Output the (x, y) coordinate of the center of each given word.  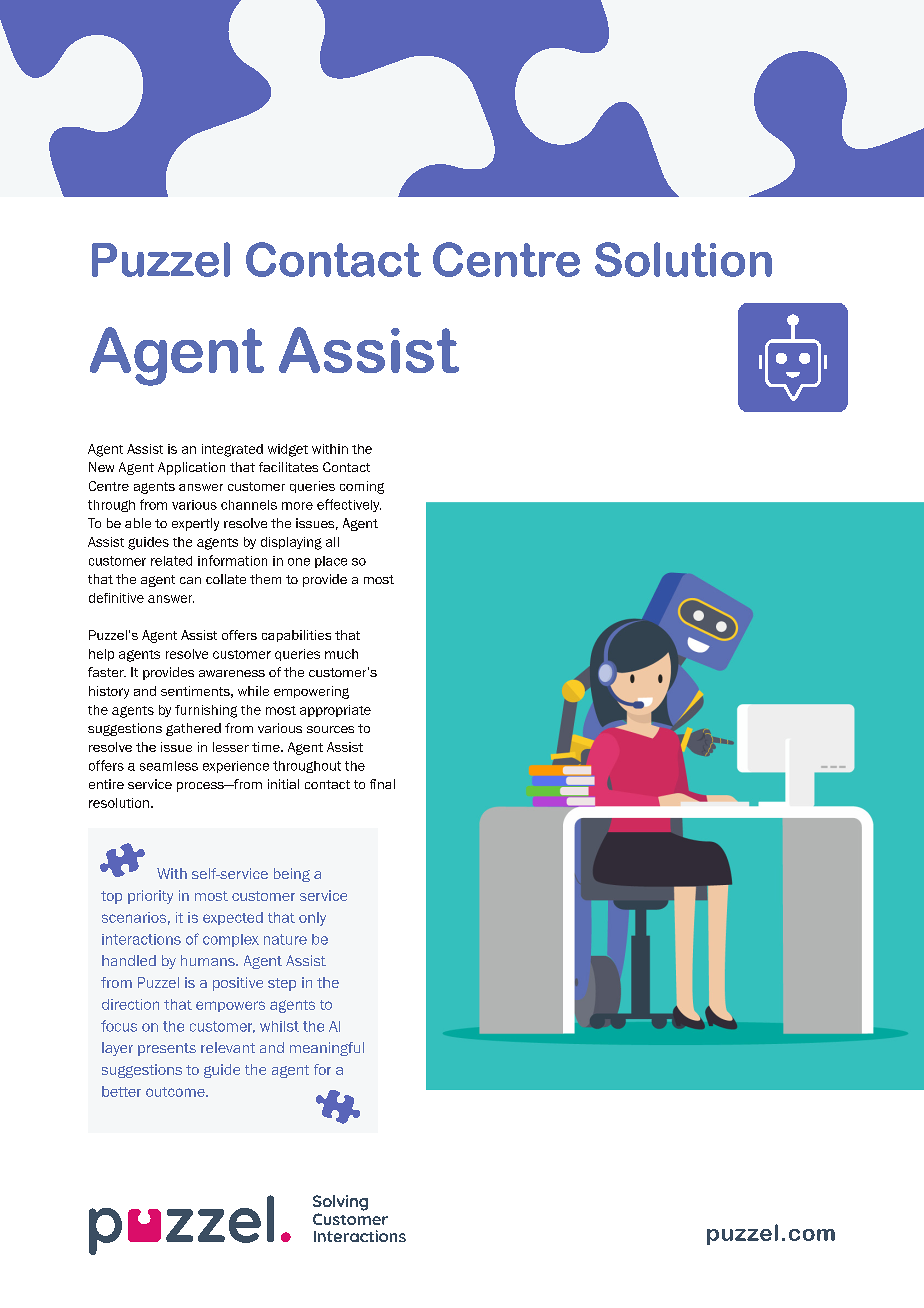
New (101, 467)
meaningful (327, 1049)
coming (362, 487)
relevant (228, 1047)
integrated (232, 450)
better (121, 1091)
